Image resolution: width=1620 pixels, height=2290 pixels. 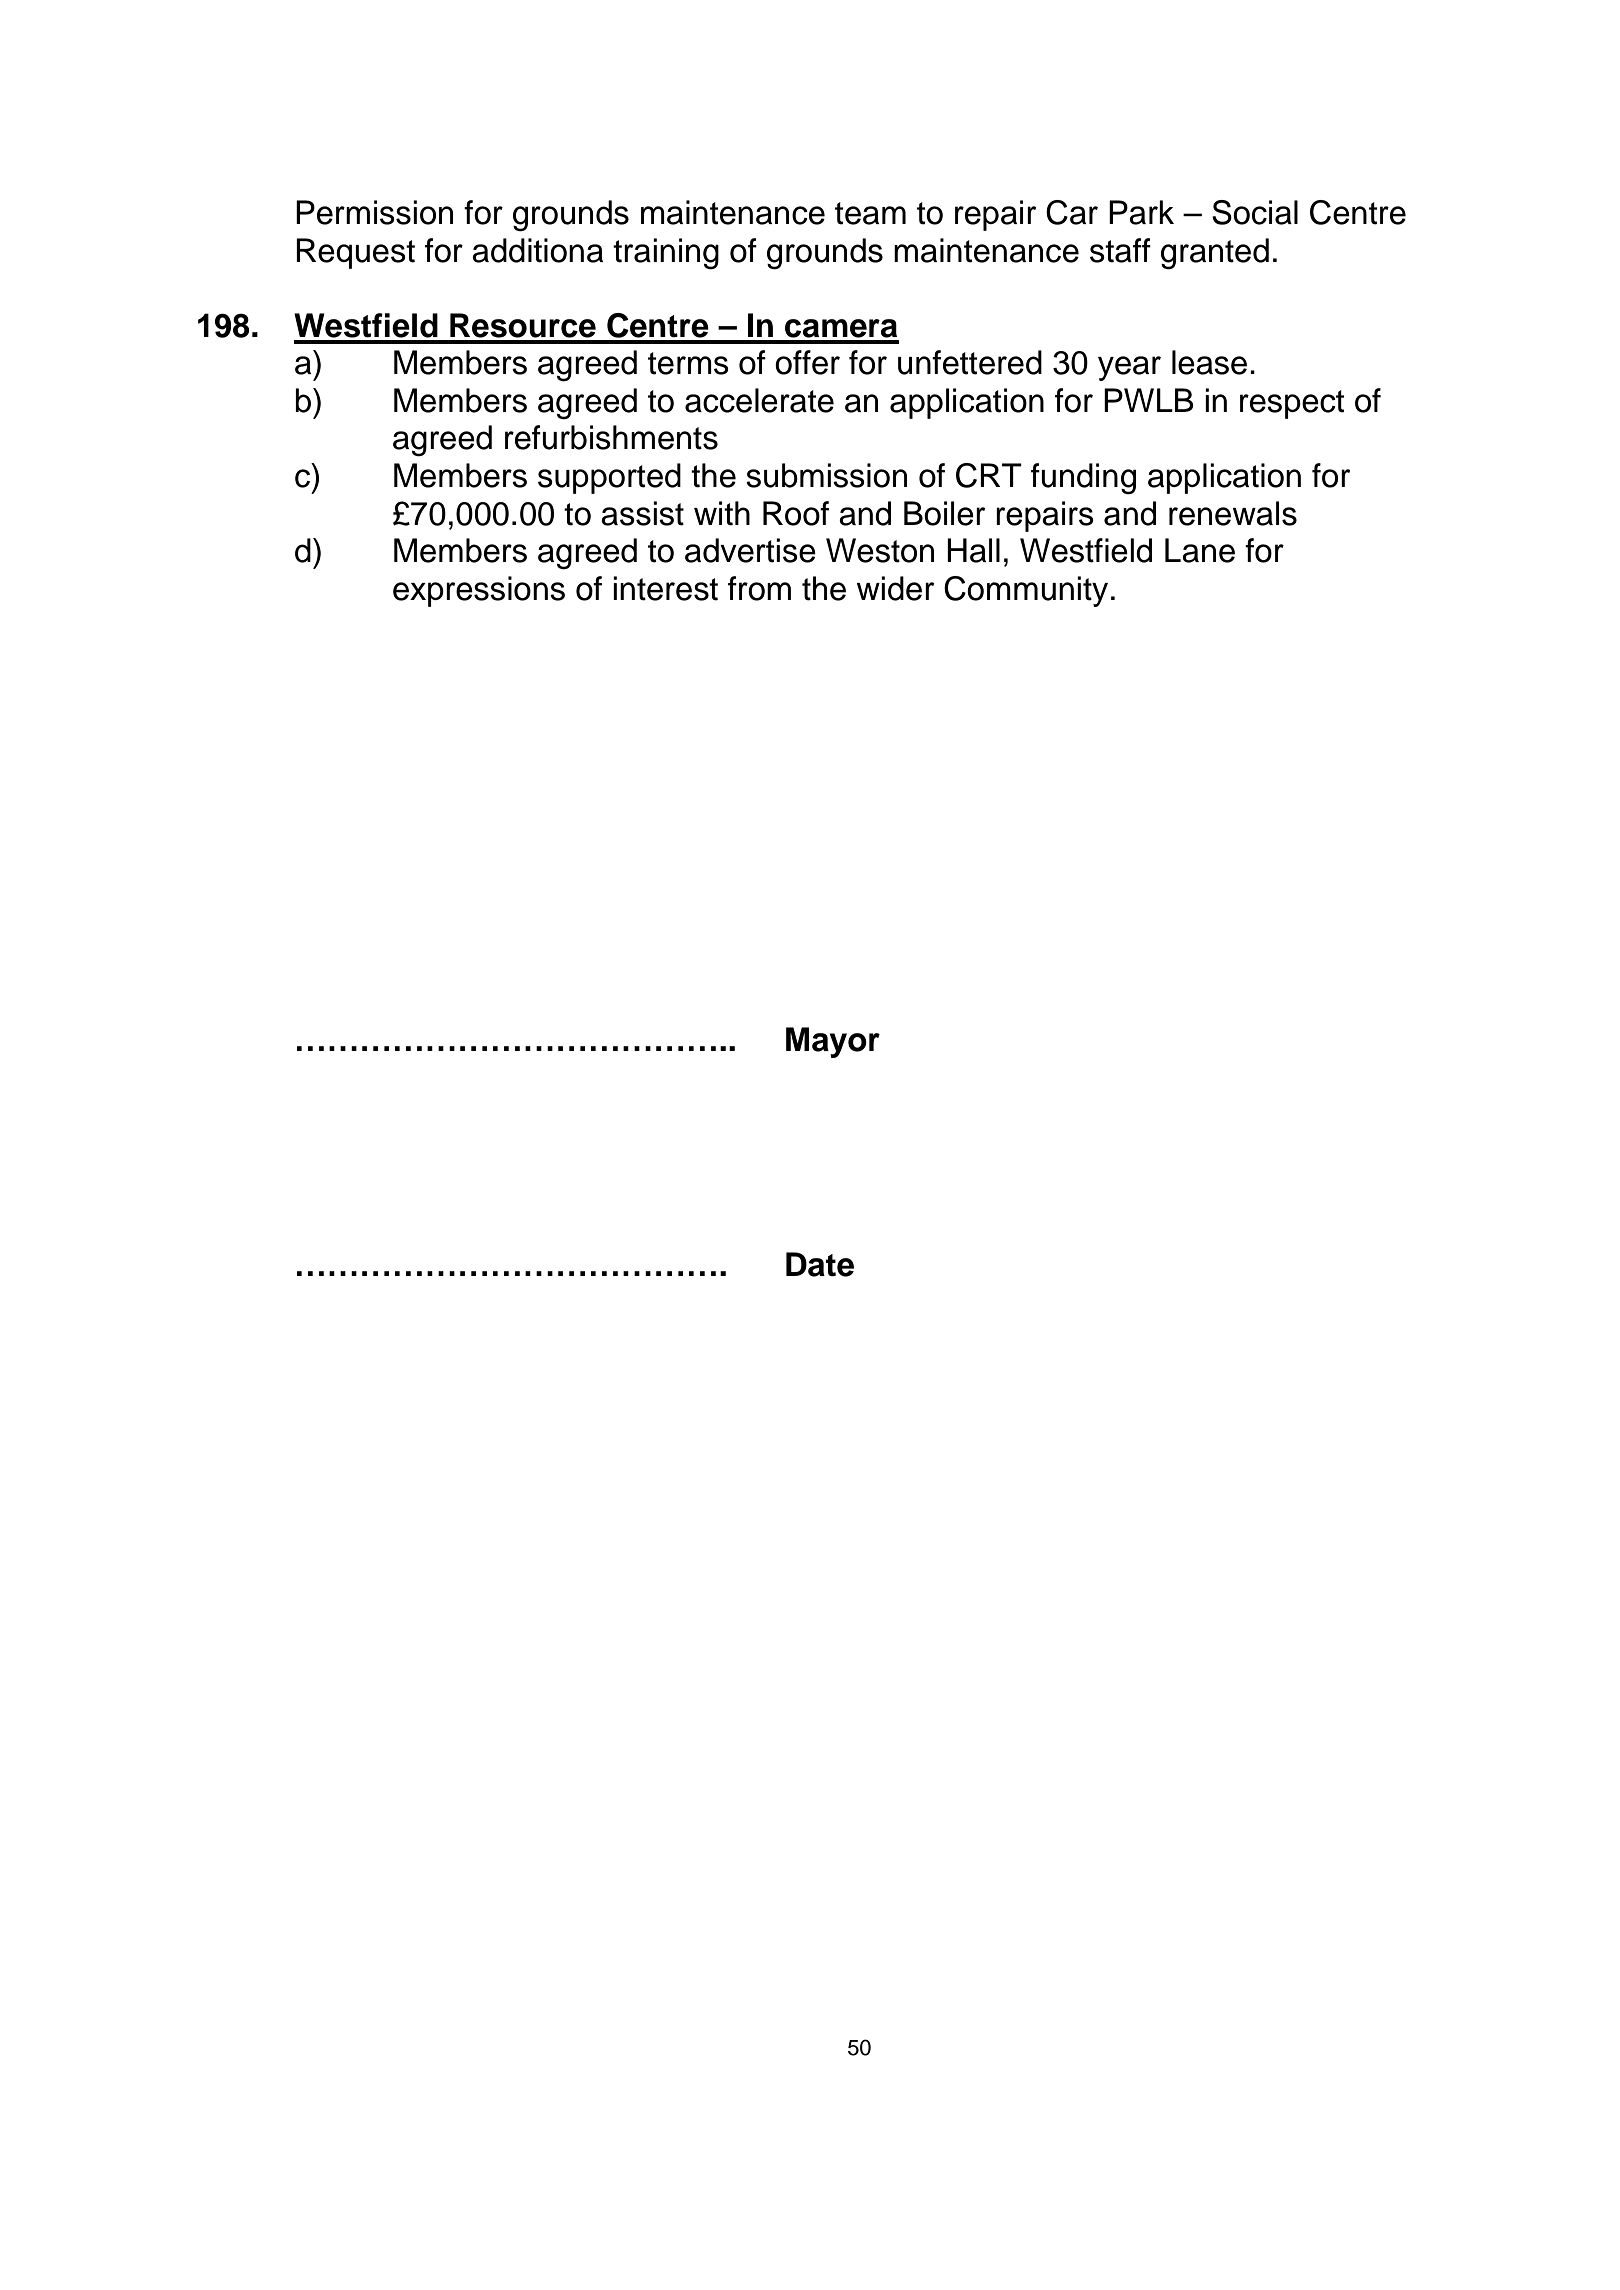 I want to click on submission, so click(x=826, y=475).
